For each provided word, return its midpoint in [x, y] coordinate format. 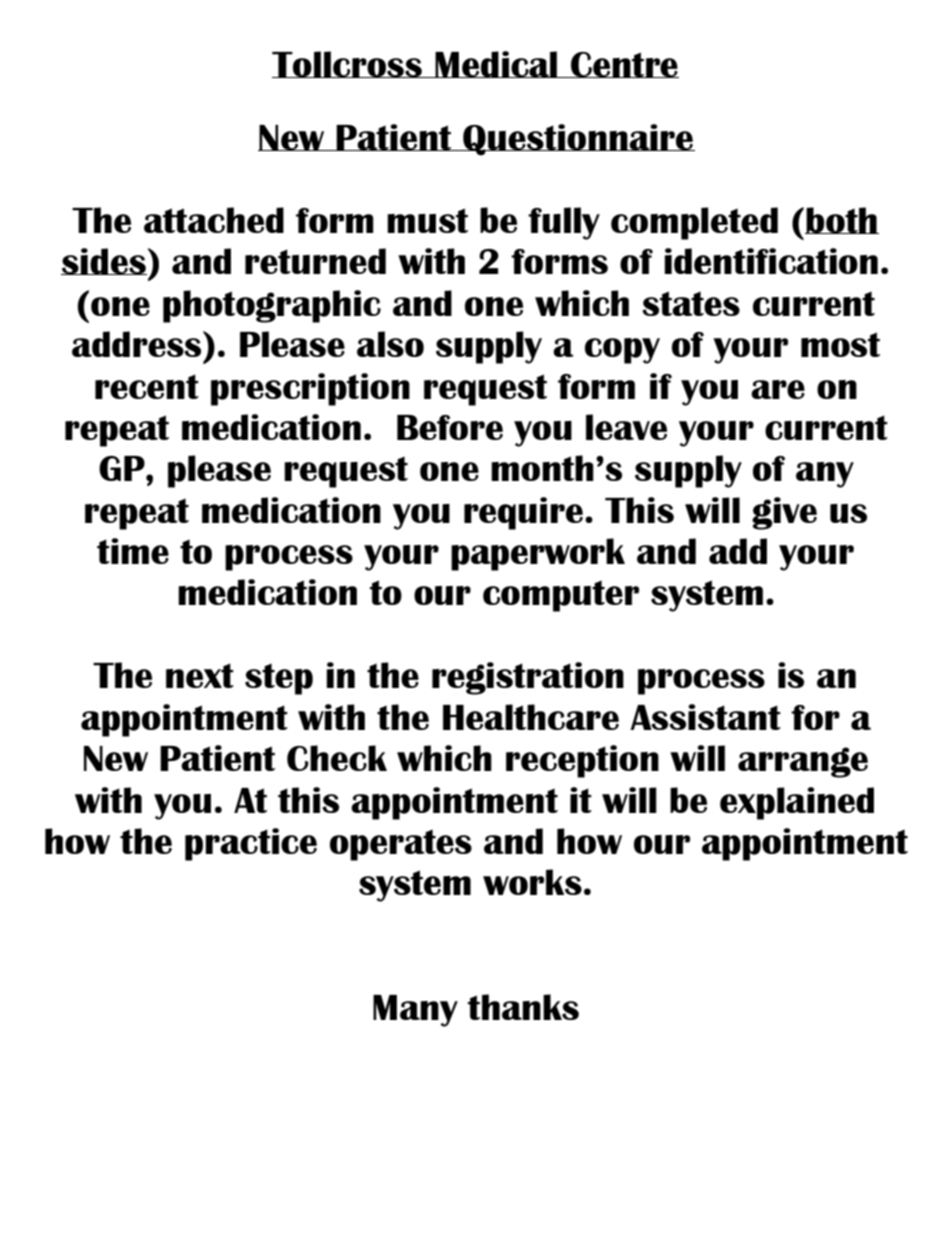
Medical [496, 64]
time [133, 551]
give [784, 513]
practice [251, 844]
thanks [523, 1007]
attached [214, 220]
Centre [624, 65]
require [523, 513]
